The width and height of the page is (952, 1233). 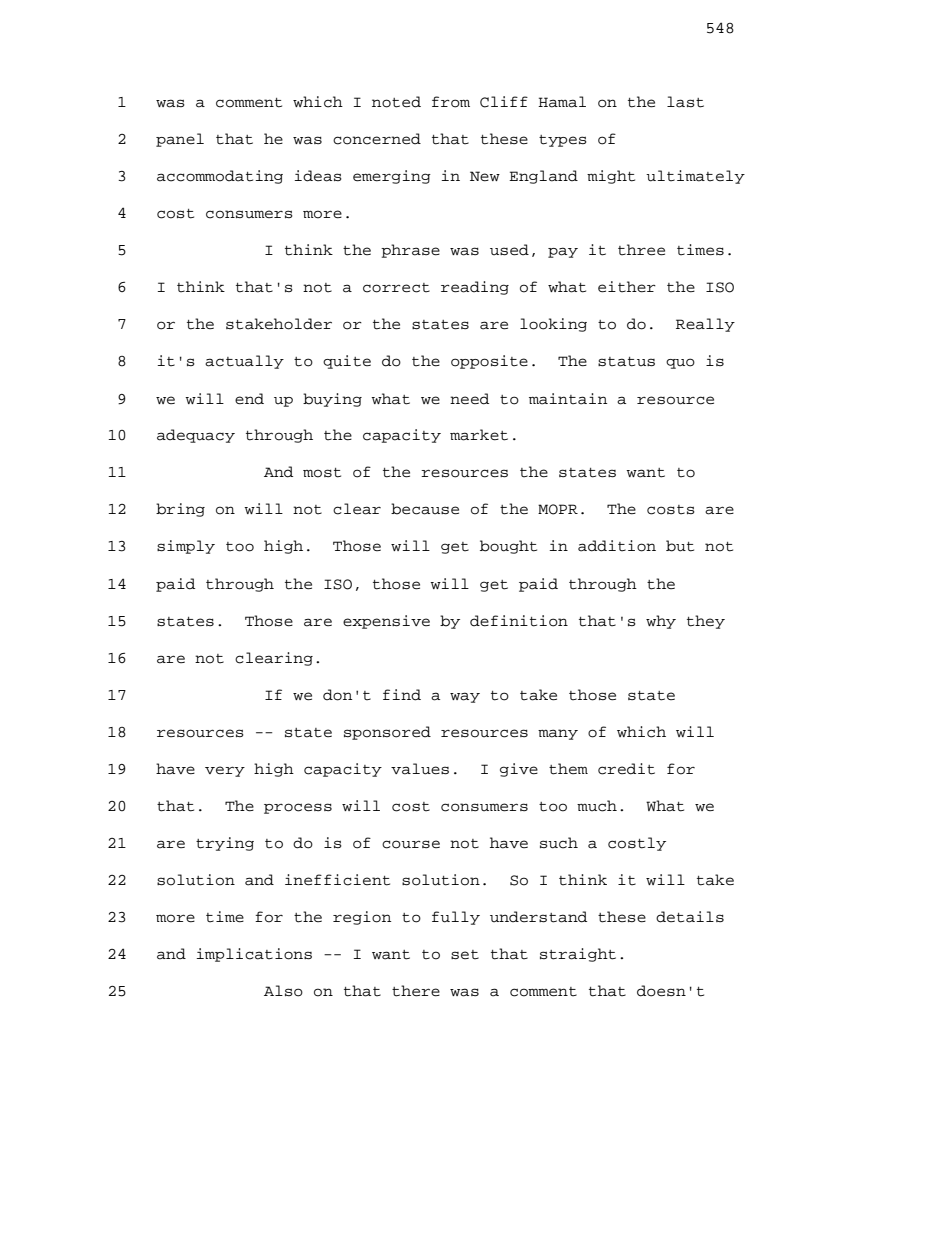 I want to click on credit, so click(x=626, y=769).
